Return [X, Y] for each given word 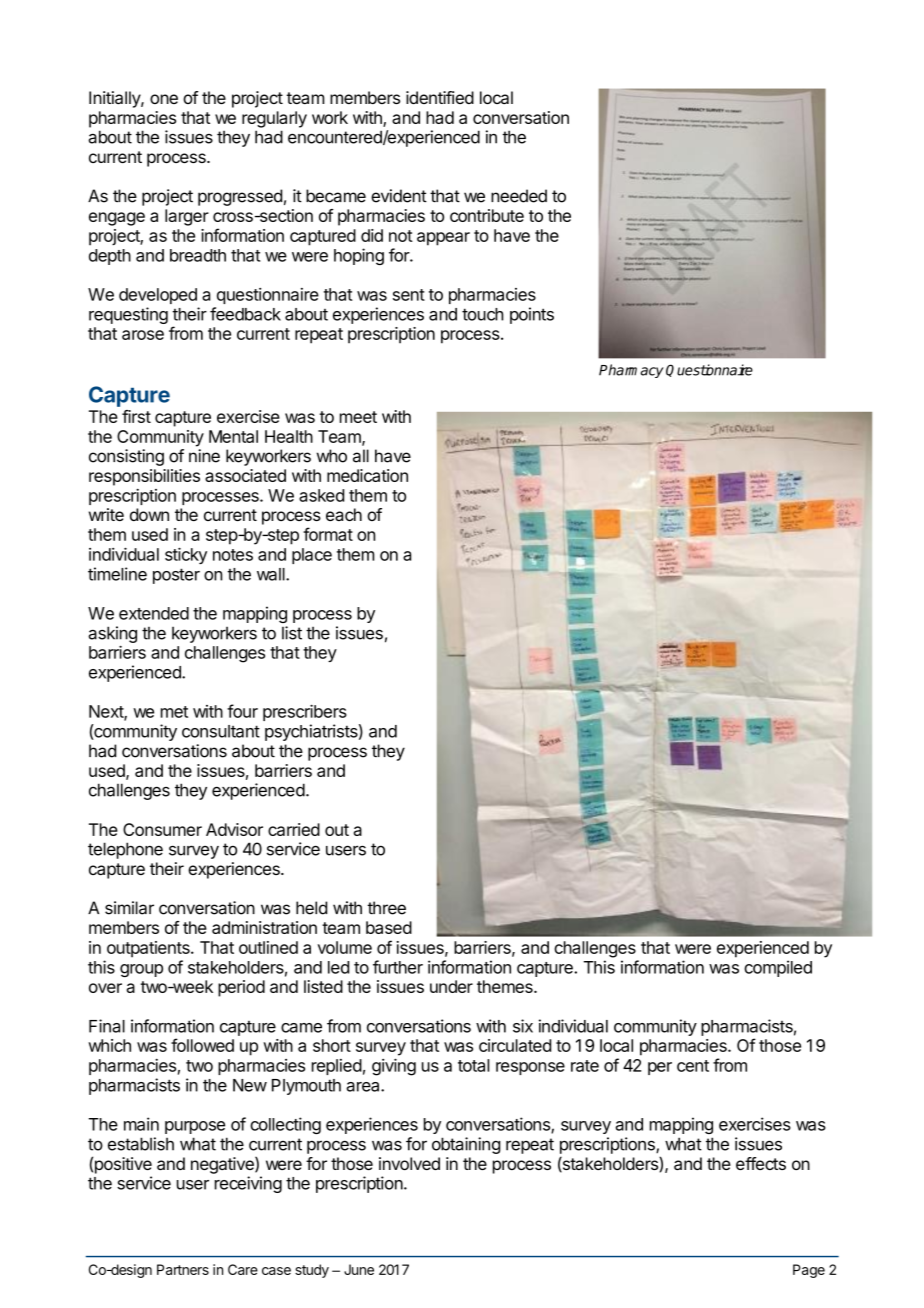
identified [440, 97]
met [174, 712]
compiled [778, 968]
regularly [274, 119]
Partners [183, 1269]
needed [519, 196]
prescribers [305, 712]
